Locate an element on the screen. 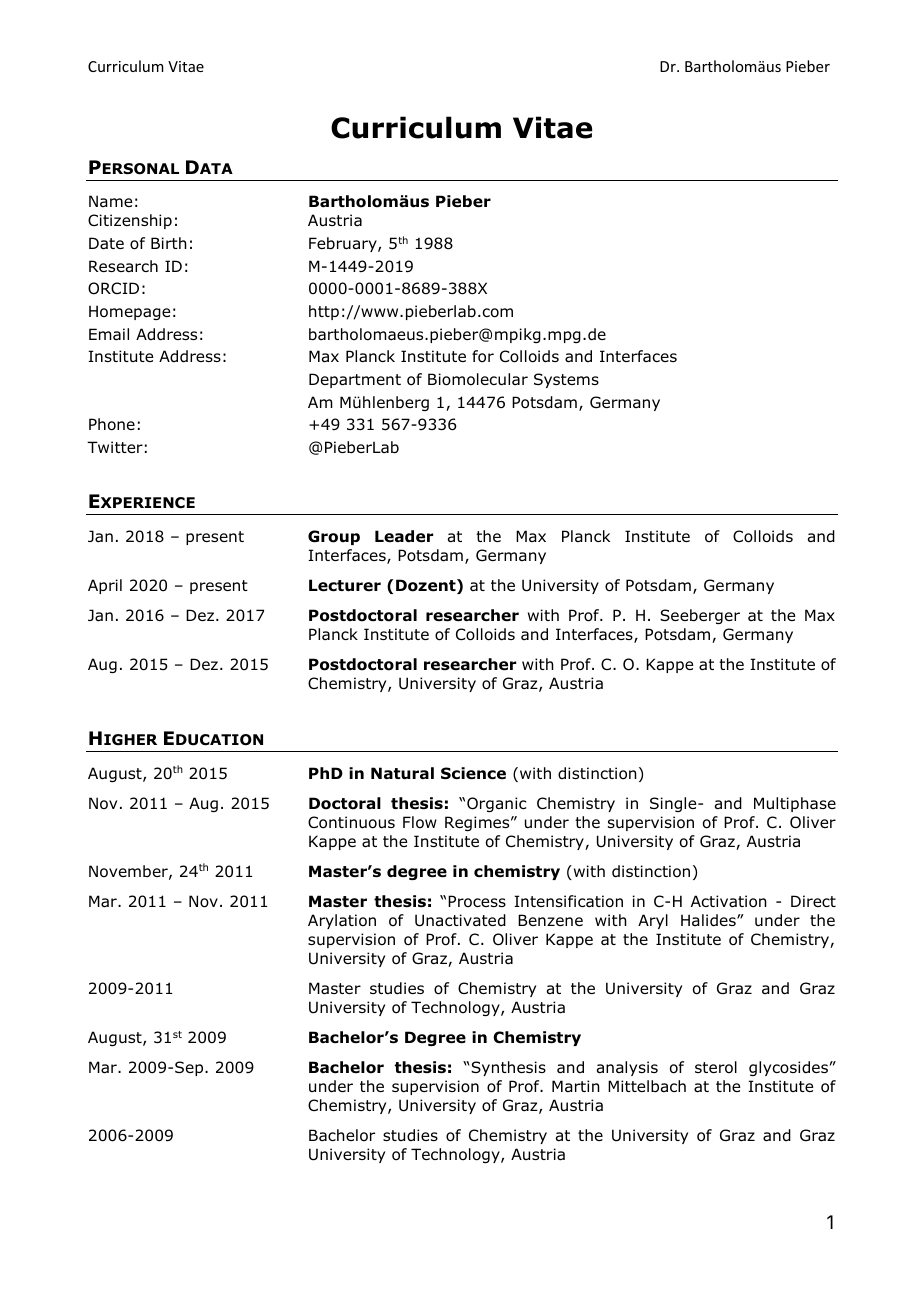 The width and height of the screenshot is (924, 1308). February is located at coordinates (344, 244).
